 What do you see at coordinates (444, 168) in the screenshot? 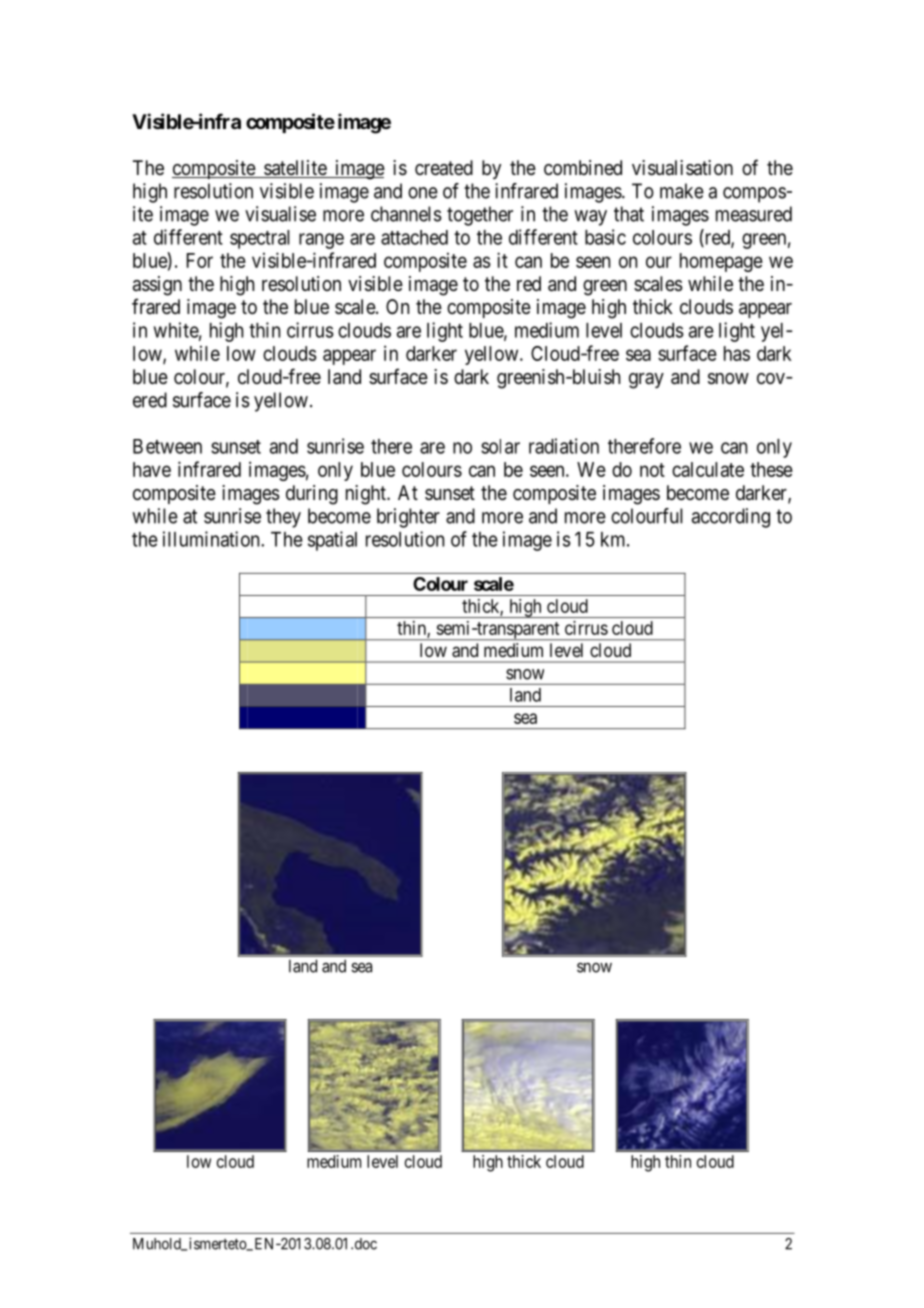
I see `created` at bounding box center [444, 168].
